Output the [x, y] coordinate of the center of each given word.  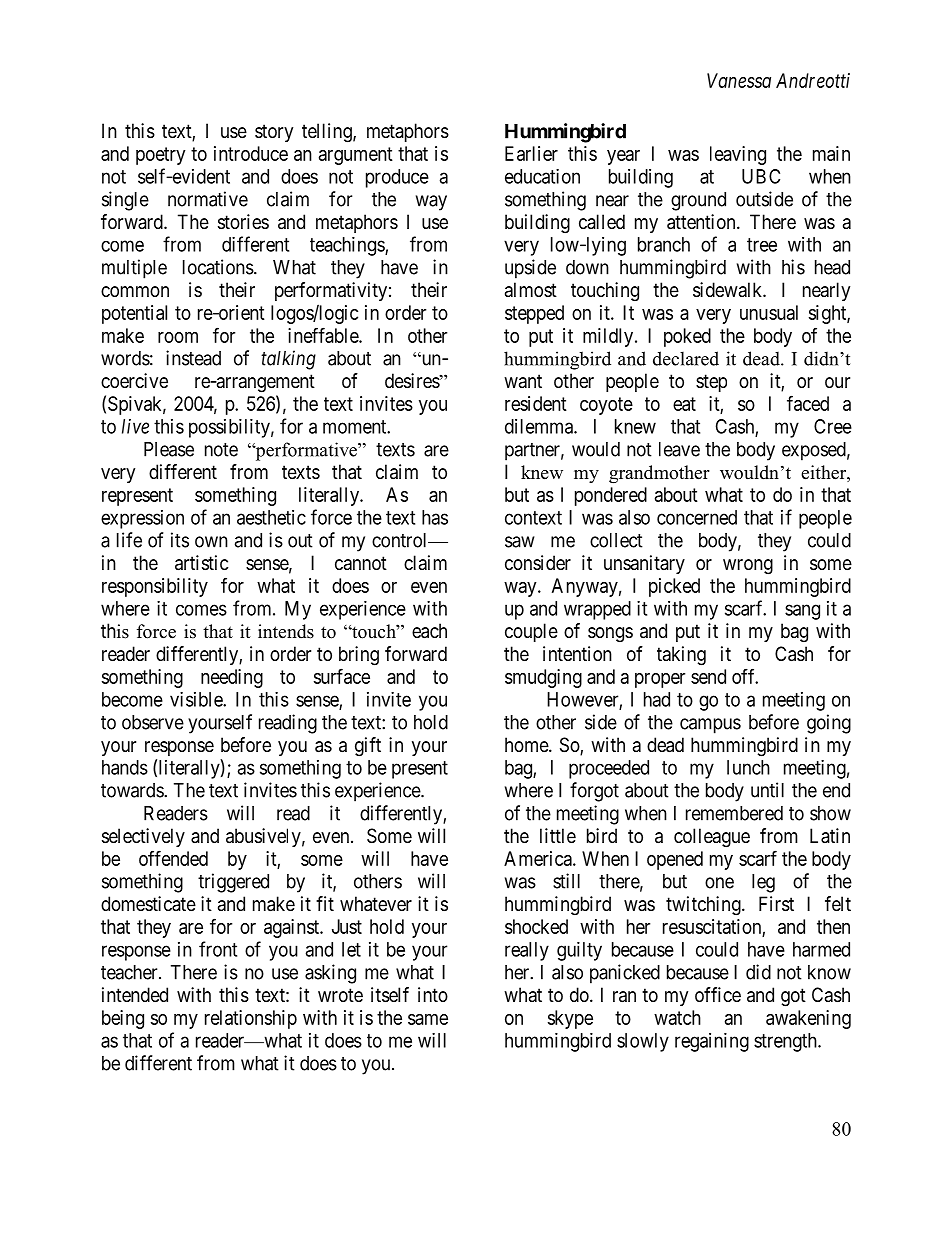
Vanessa [739, 80]
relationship [251, 1019]
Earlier [531, 153]
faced [808, 403]
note [221, 450]
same [428, 1019]
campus [710, 726]
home [527, 745]
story [274, 133]
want [523, 381]
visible [197, 699]
